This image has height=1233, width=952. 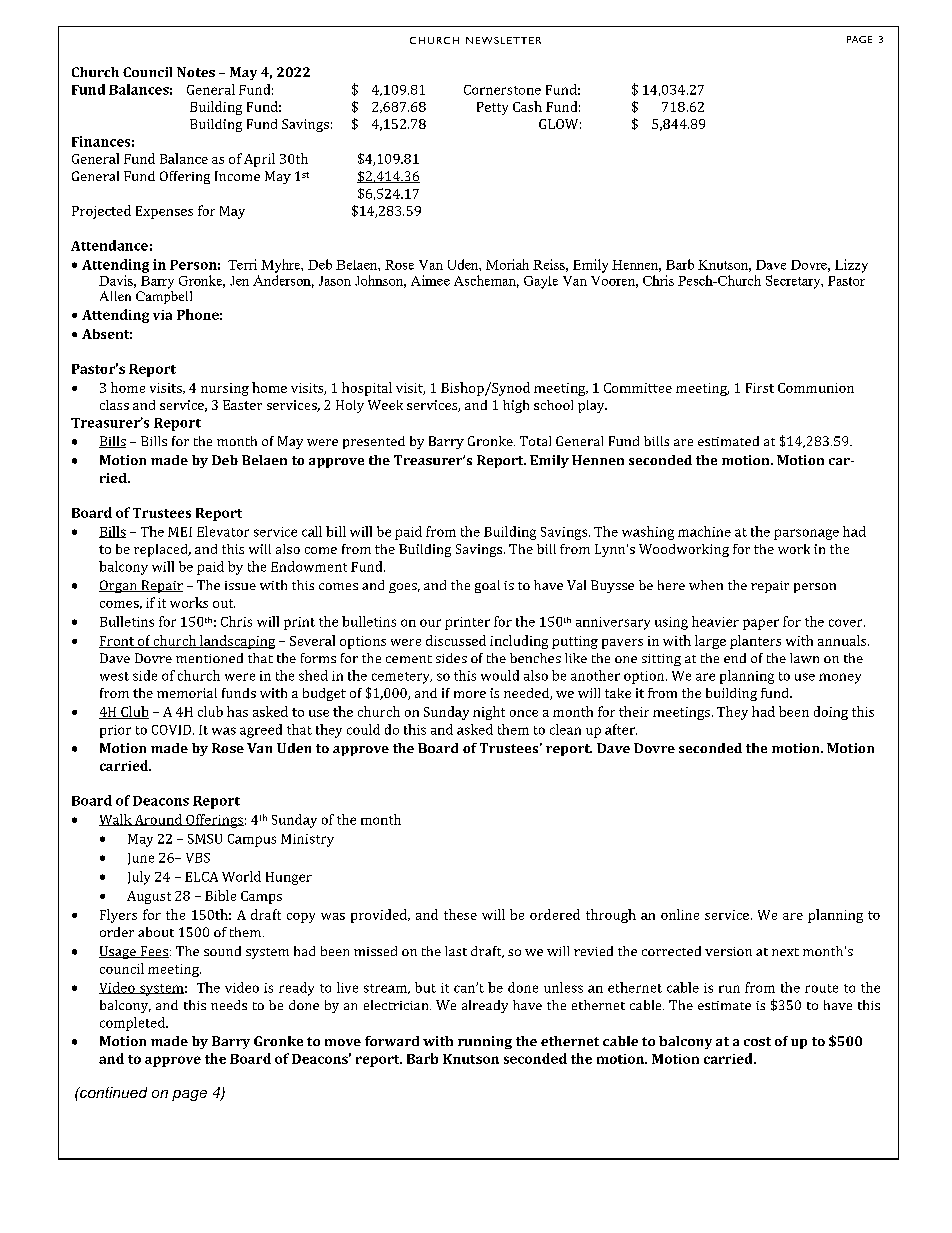 I want to click on Cash, so click(x=527, y=106).
